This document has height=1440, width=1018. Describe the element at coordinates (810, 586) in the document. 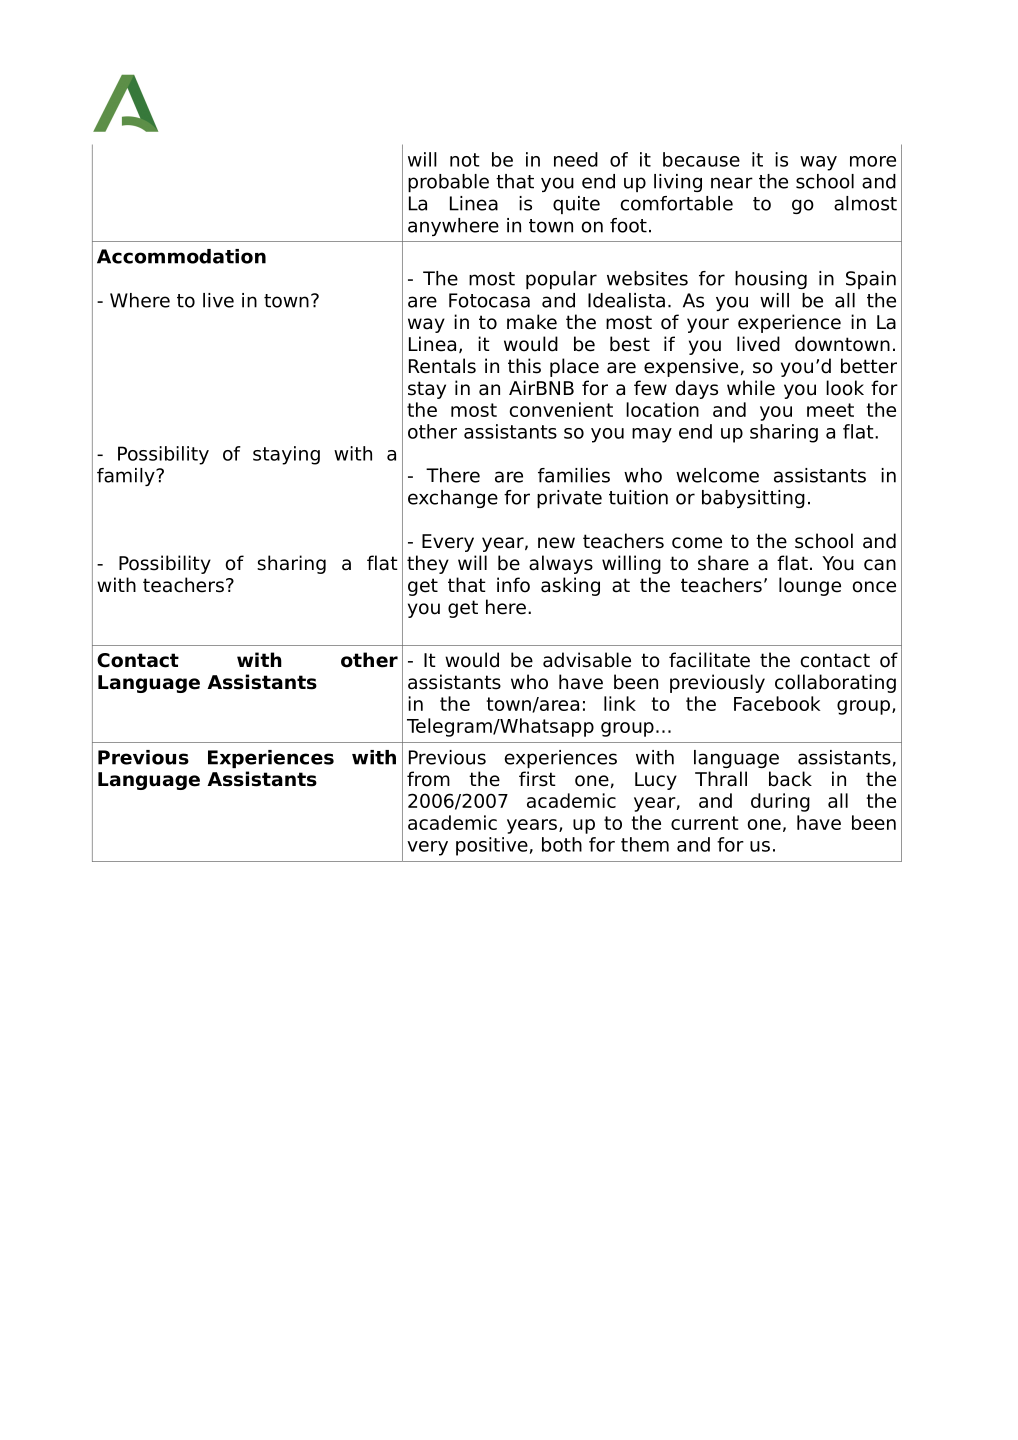

I see `lounge` at that location.
